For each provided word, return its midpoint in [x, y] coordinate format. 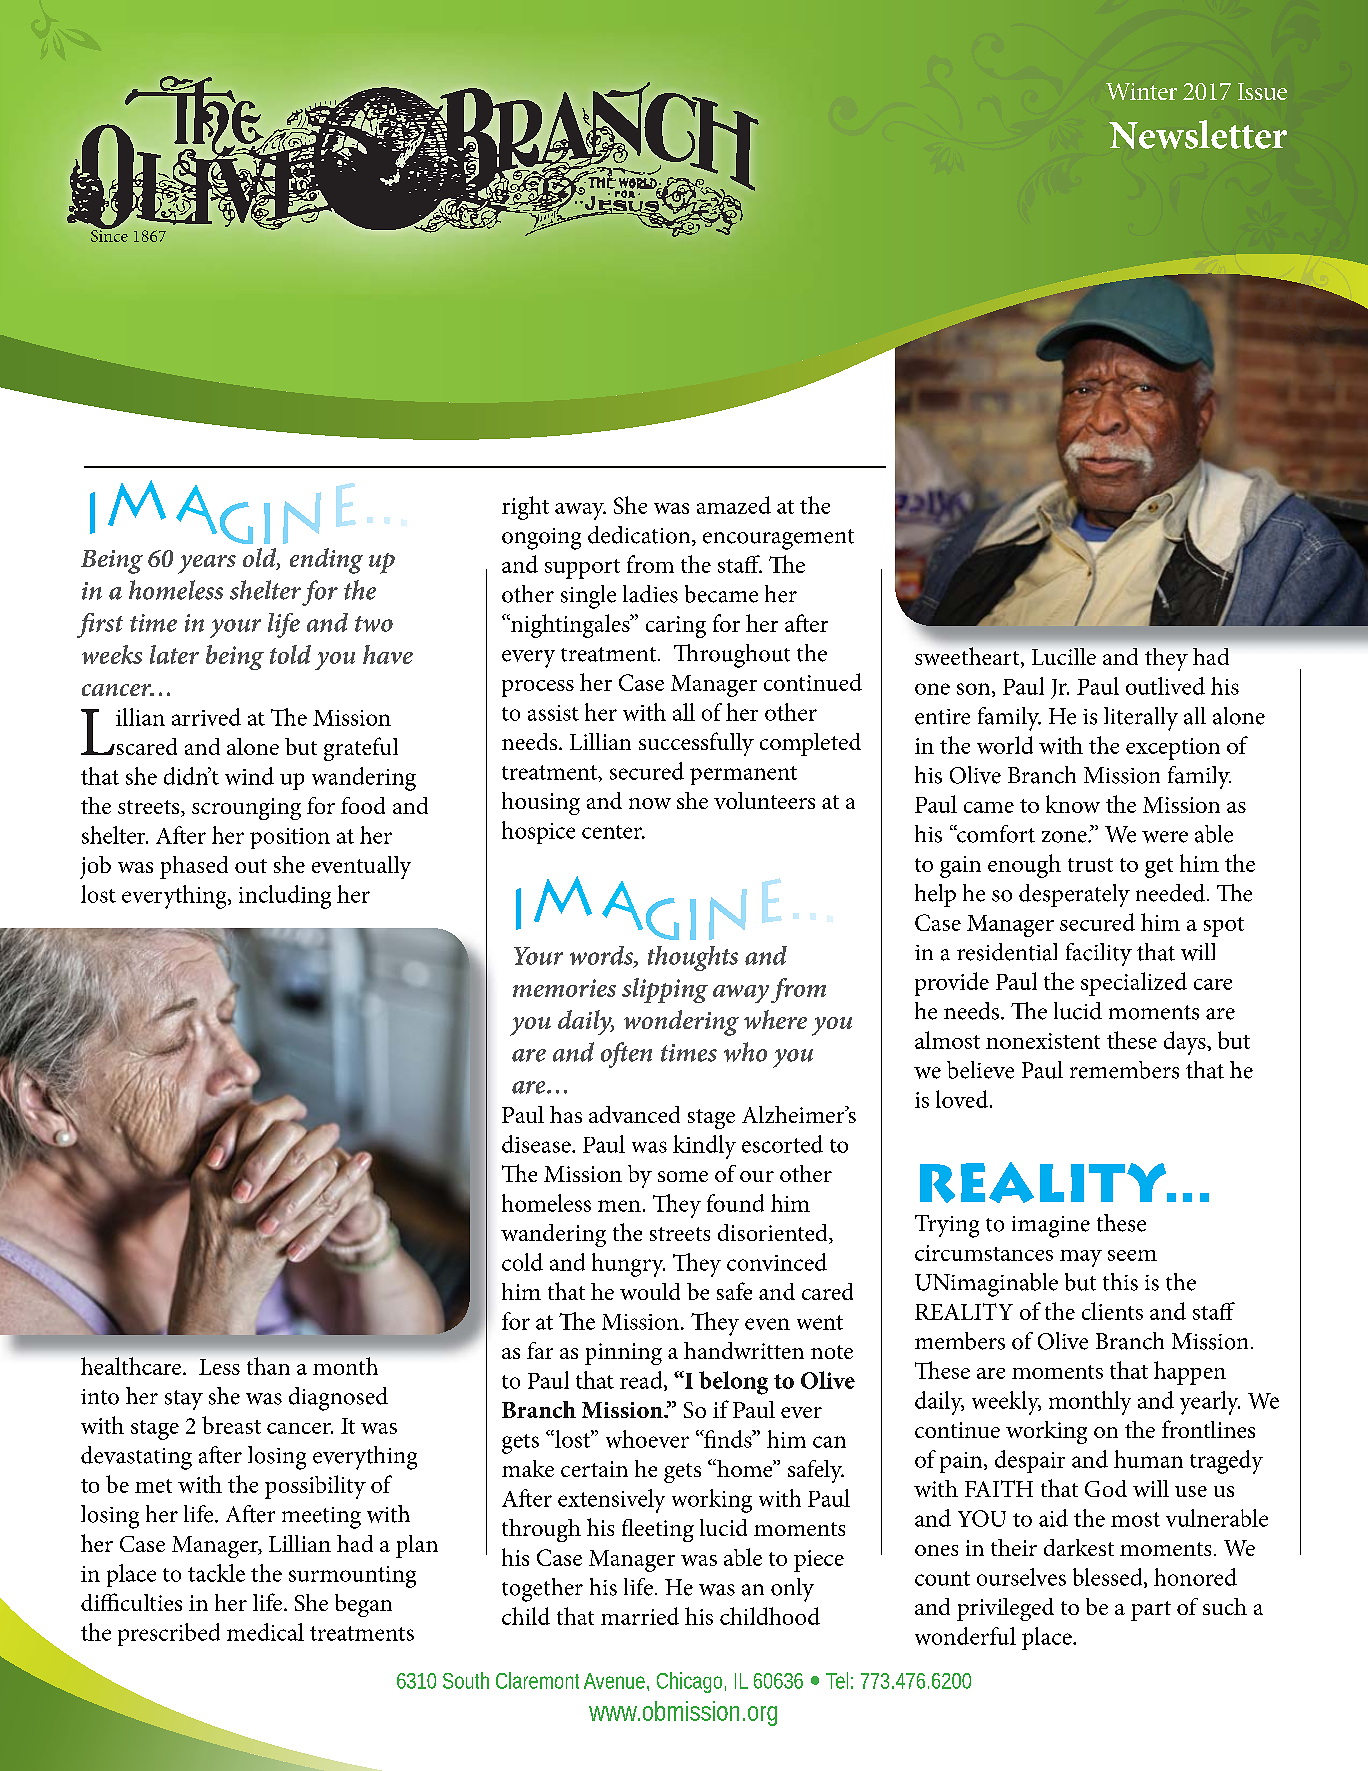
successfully [696, 744]
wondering [681, 1023]
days [1186, 1043]
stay [184, 1400]
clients [1112, 1311]
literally [1141, 719]
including [285, 897]
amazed [734, 505]
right [525, 508]
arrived [206, 717]
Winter [1141, 91]
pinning [623, 1354]
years [207, 564]
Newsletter [1198, 134]
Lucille [1064, 656]
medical [265, 1632]
